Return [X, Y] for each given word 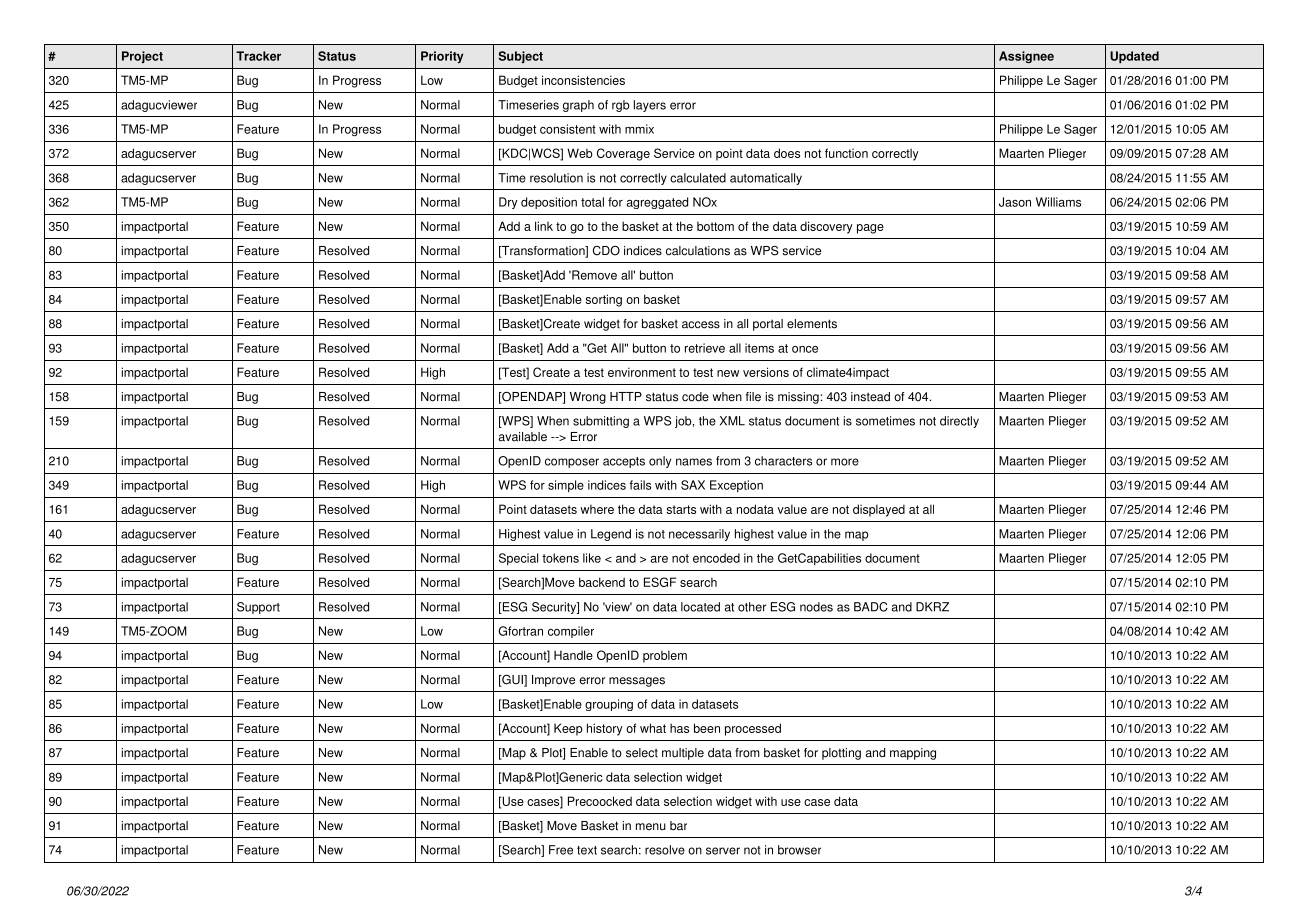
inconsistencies [583, 80]
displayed [879, 510]
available [523, 437]
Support [258, 608]
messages [637, 682]
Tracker [258, 56]
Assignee [1026, 57]
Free [561, 850]
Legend [611, 535]
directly [959, 422]
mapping [913, 754]
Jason [1015, 202]
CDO [606, 251]
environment [642, 372]
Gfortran [521, 631]
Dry [508, 203]
